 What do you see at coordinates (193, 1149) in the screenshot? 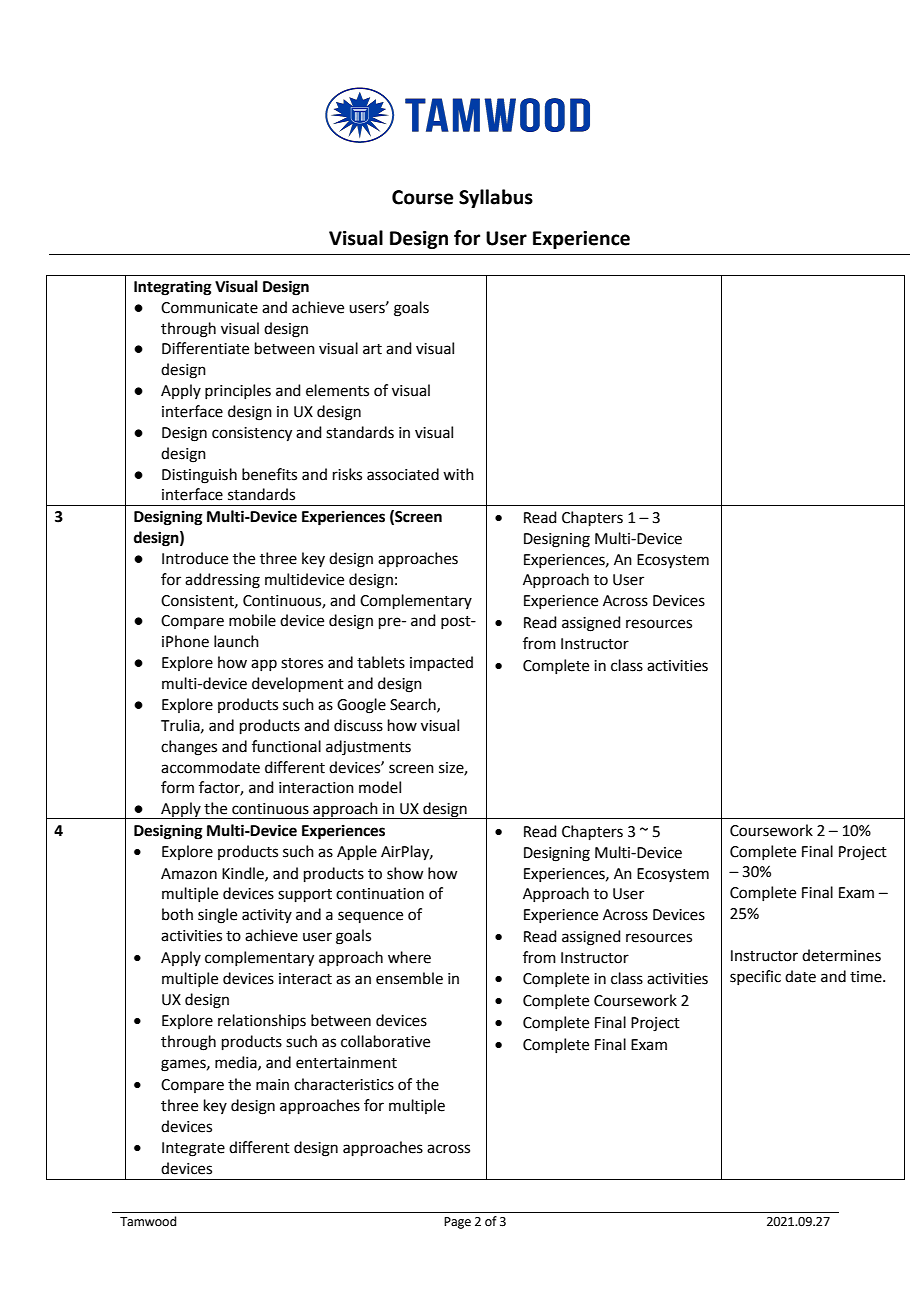
I see `Integrate` at bounding box center [193, 1149].
